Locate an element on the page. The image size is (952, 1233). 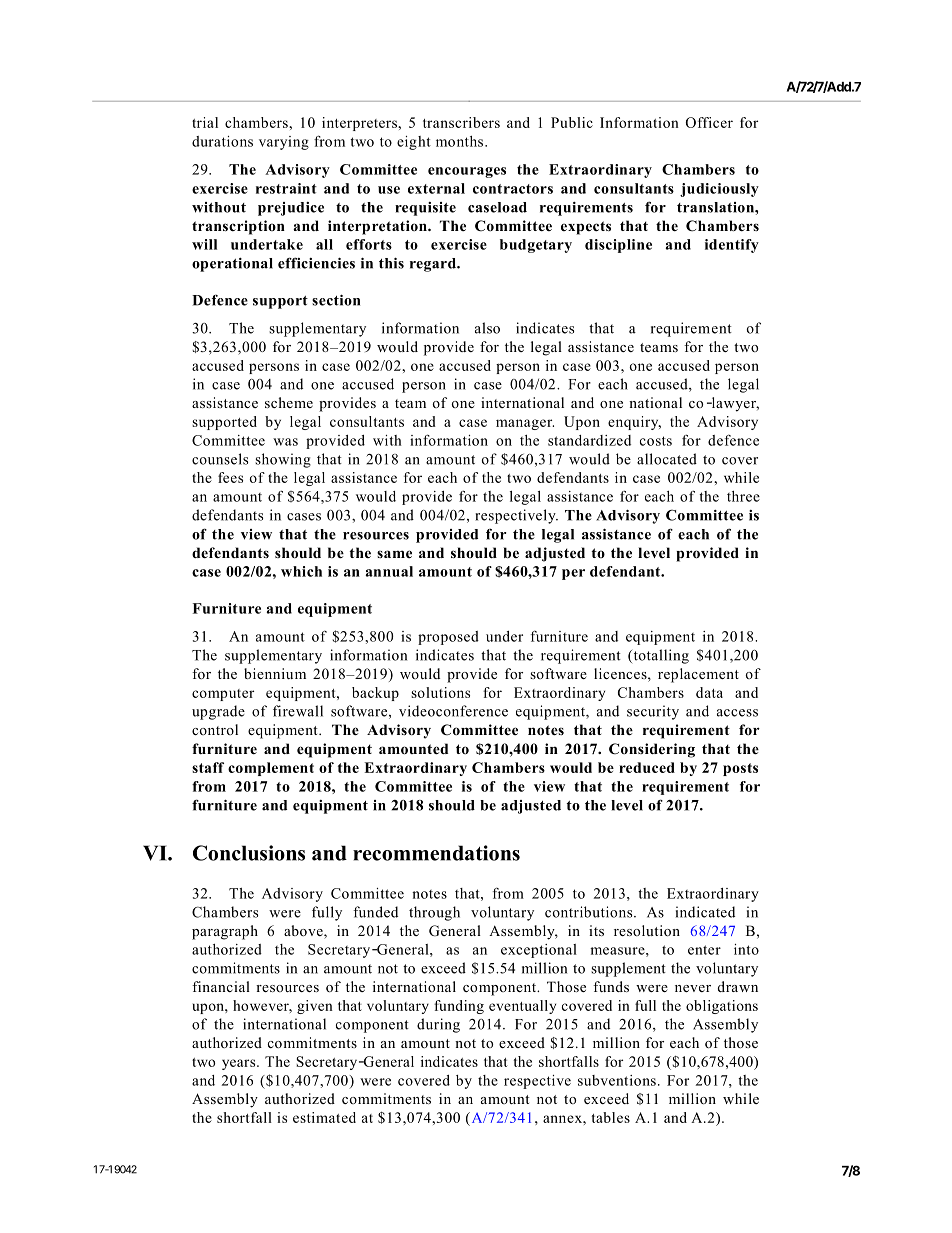
months is located at coordinates (461, 141).
